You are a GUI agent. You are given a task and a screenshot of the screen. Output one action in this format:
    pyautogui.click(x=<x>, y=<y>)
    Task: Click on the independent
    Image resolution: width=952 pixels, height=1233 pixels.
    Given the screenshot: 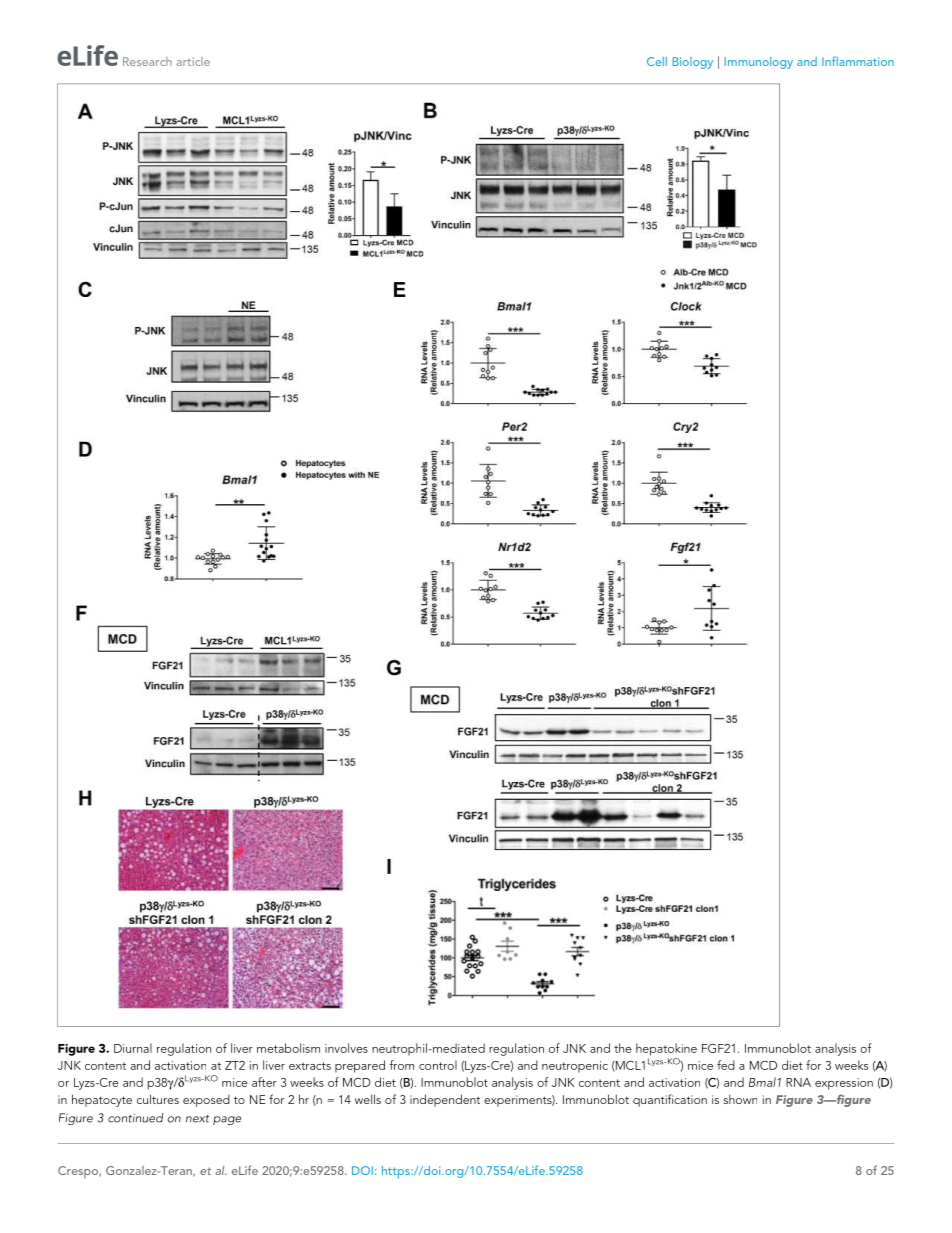 What is the action you would take?
    pyautogui.click(x=445, y=1100)
